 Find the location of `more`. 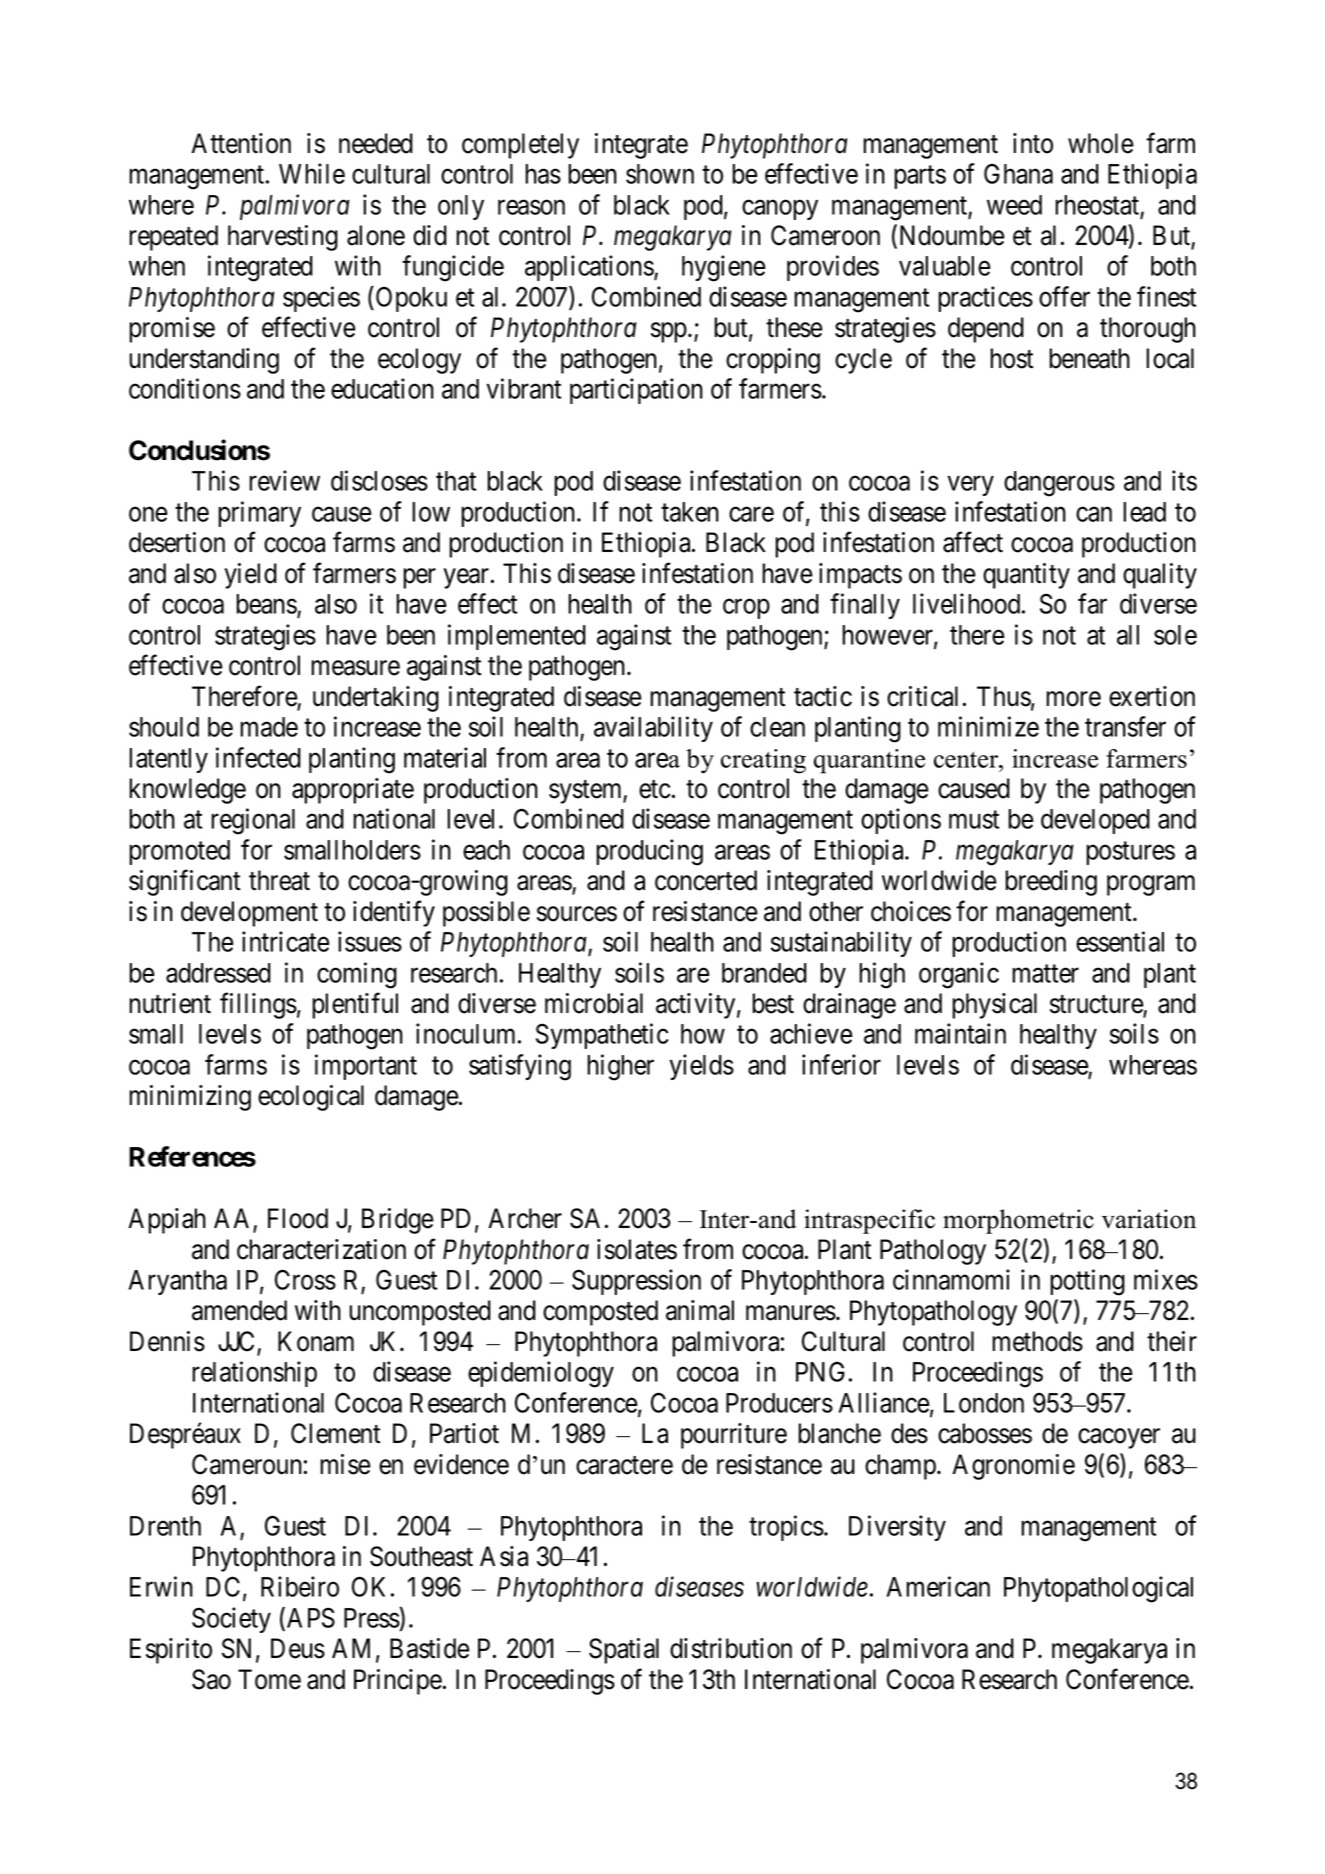

more is located at coordinates (1073, 699).
